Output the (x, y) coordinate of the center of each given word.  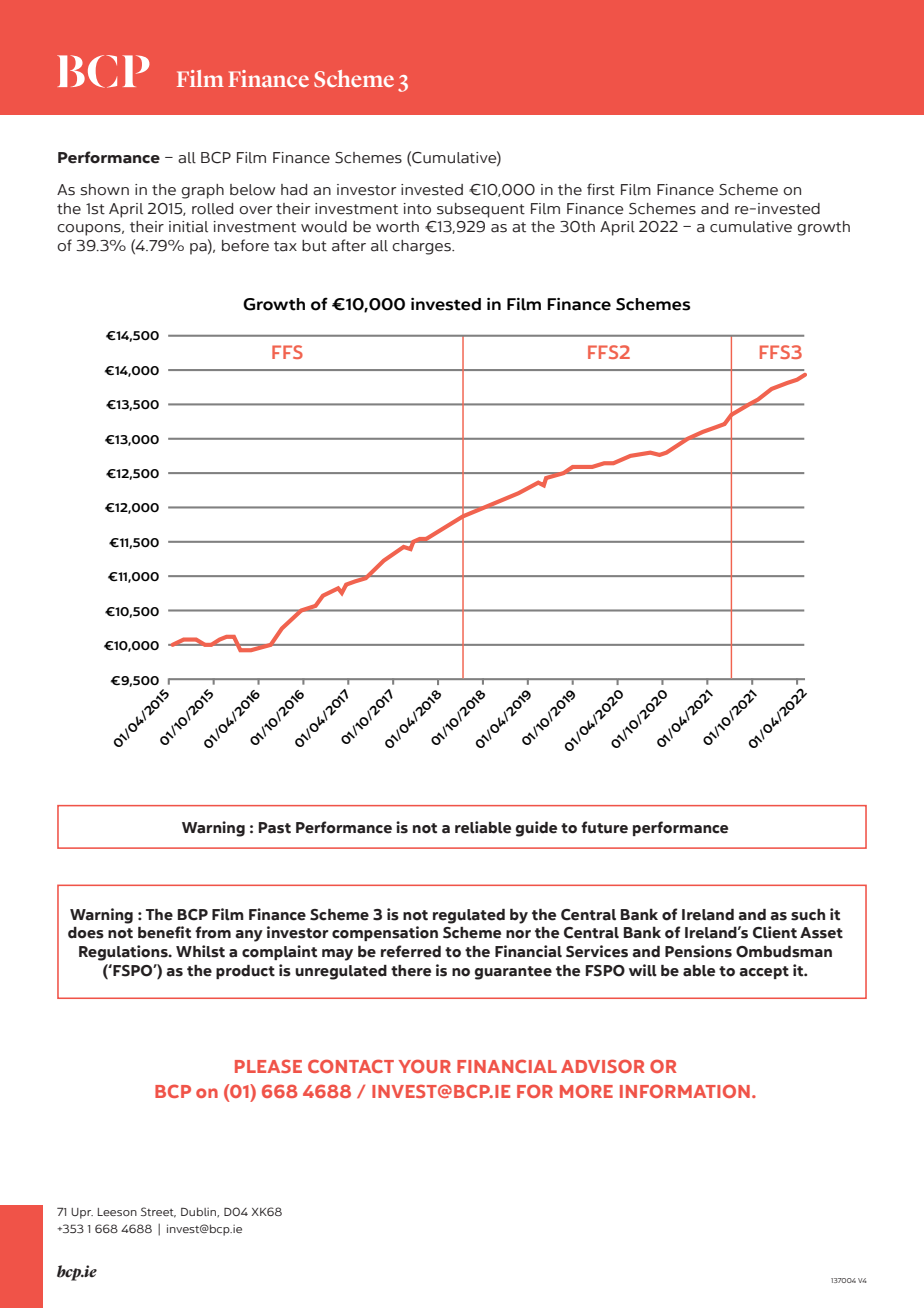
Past (275, 828)
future (604, 827)
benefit (164, 932)
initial (188, 227)
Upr (82, 1213)
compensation (385, 933)
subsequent (481, 210)
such (808, 915)
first (601, 189)
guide (536, 829)
